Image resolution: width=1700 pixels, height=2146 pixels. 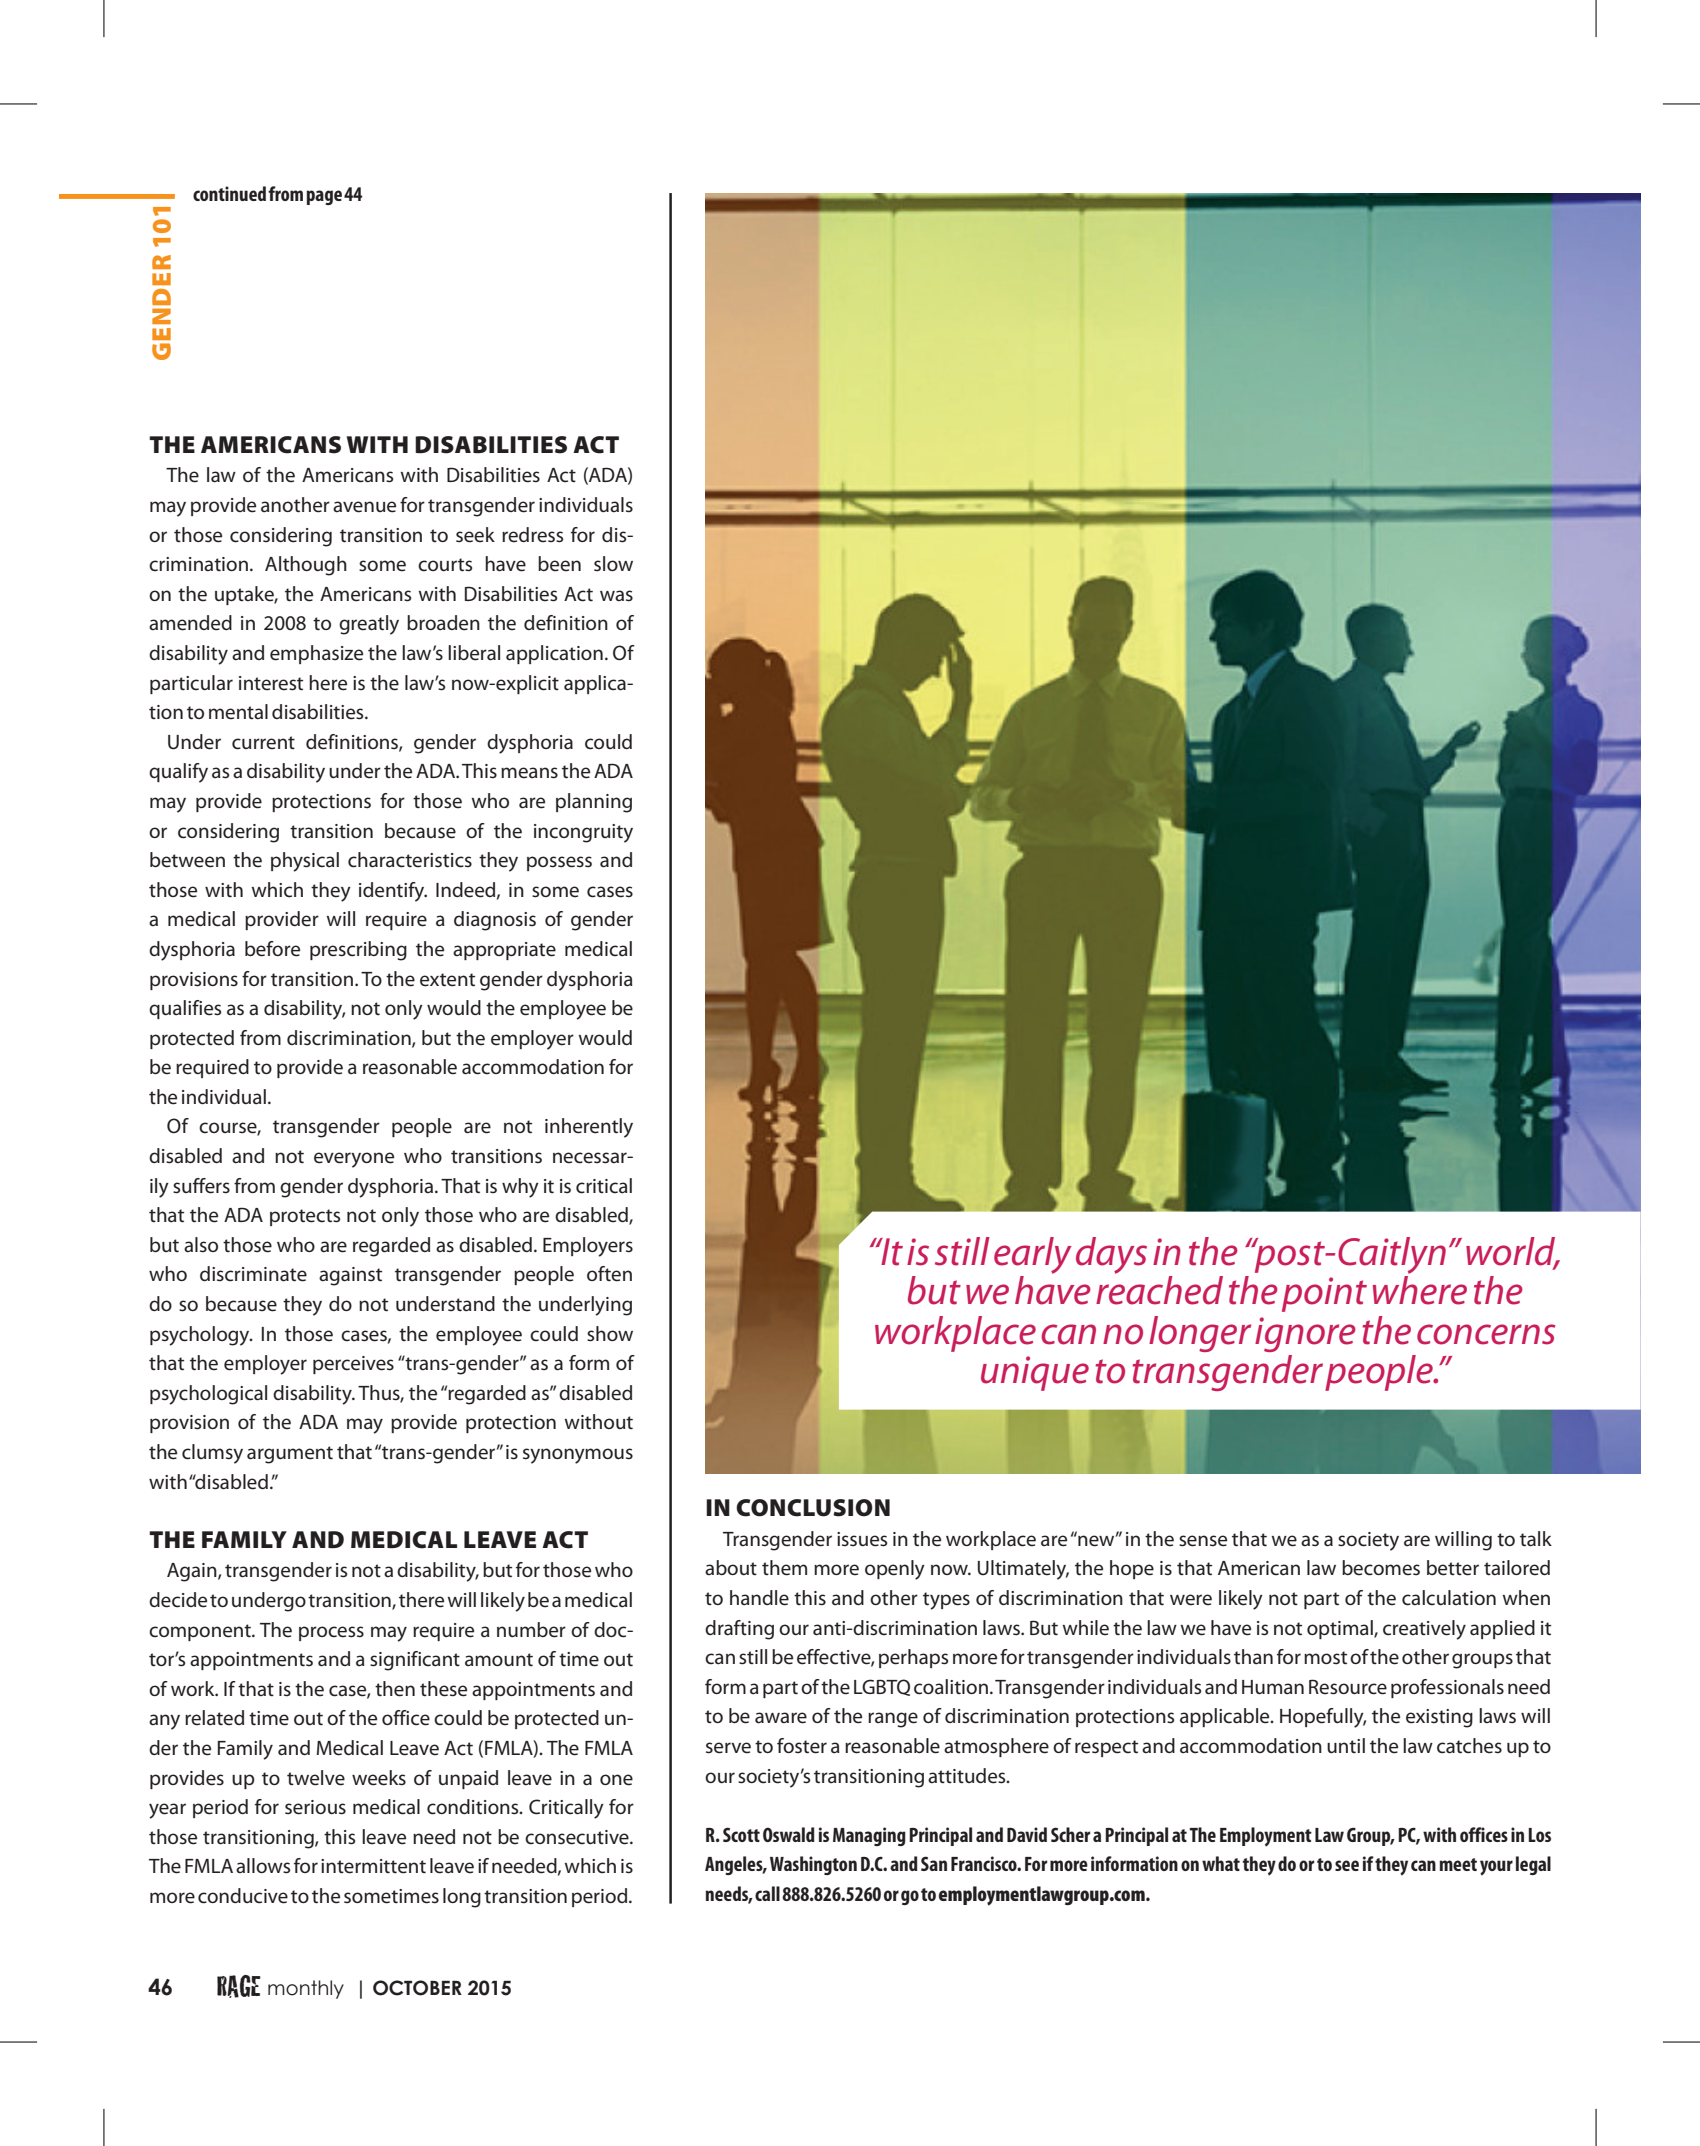 What do you see at coordinates (305, 862) in the screenshot?
I see `physical` at bounding box center [305, 862].
